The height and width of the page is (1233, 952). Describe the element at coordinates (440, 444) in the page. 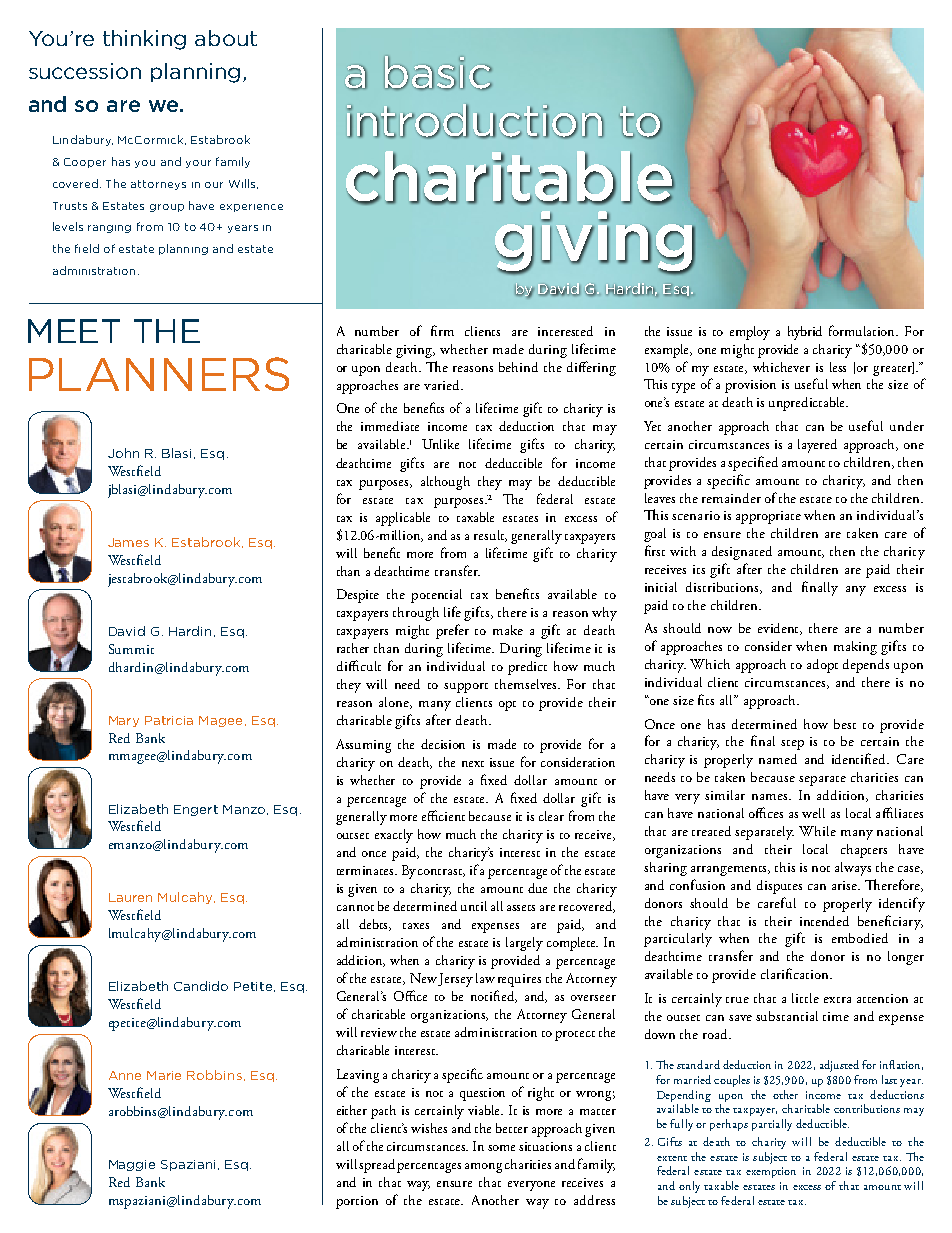

I see `Unlike` at that location.
